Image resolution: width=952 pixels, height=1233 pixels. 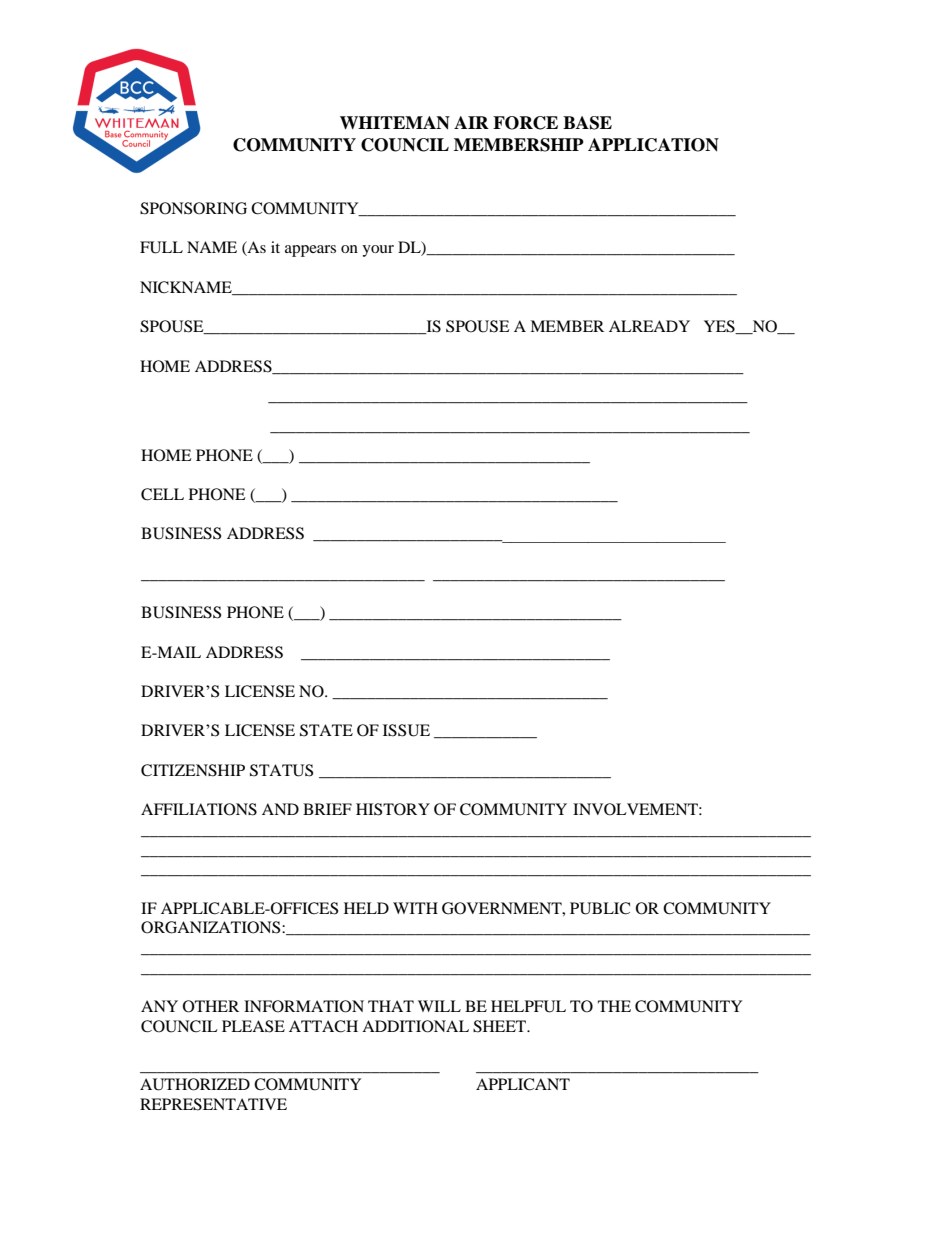 What do you see at coordinates (415, 908) in the screenshot?
I see `WITH` at bounding box center [415, 908].
